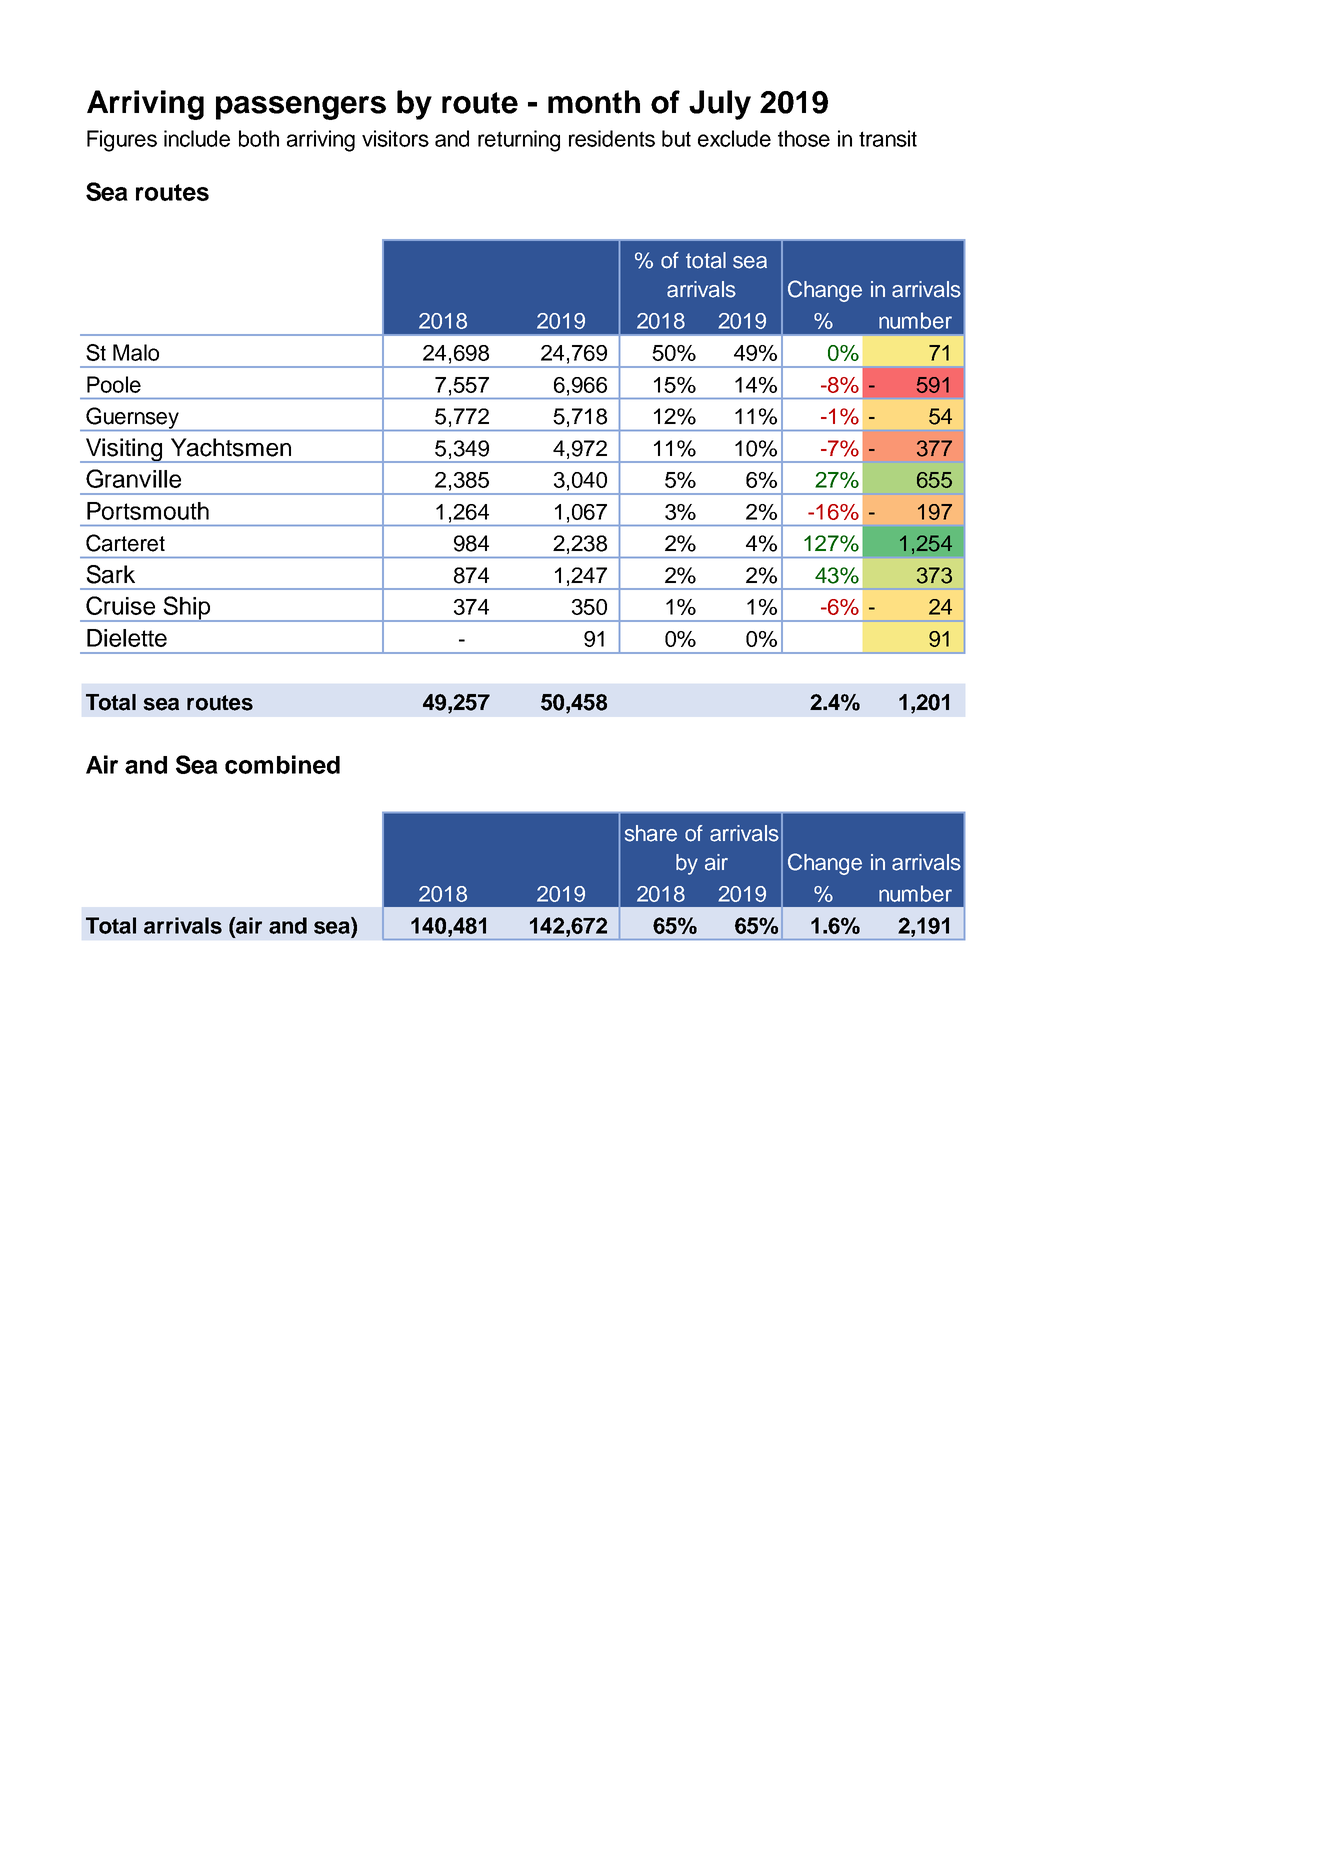 This screenshot has width=1327, height=1876. Describe the element at coordinates (197, 138) in the screenshot. I see `include` at that location.
